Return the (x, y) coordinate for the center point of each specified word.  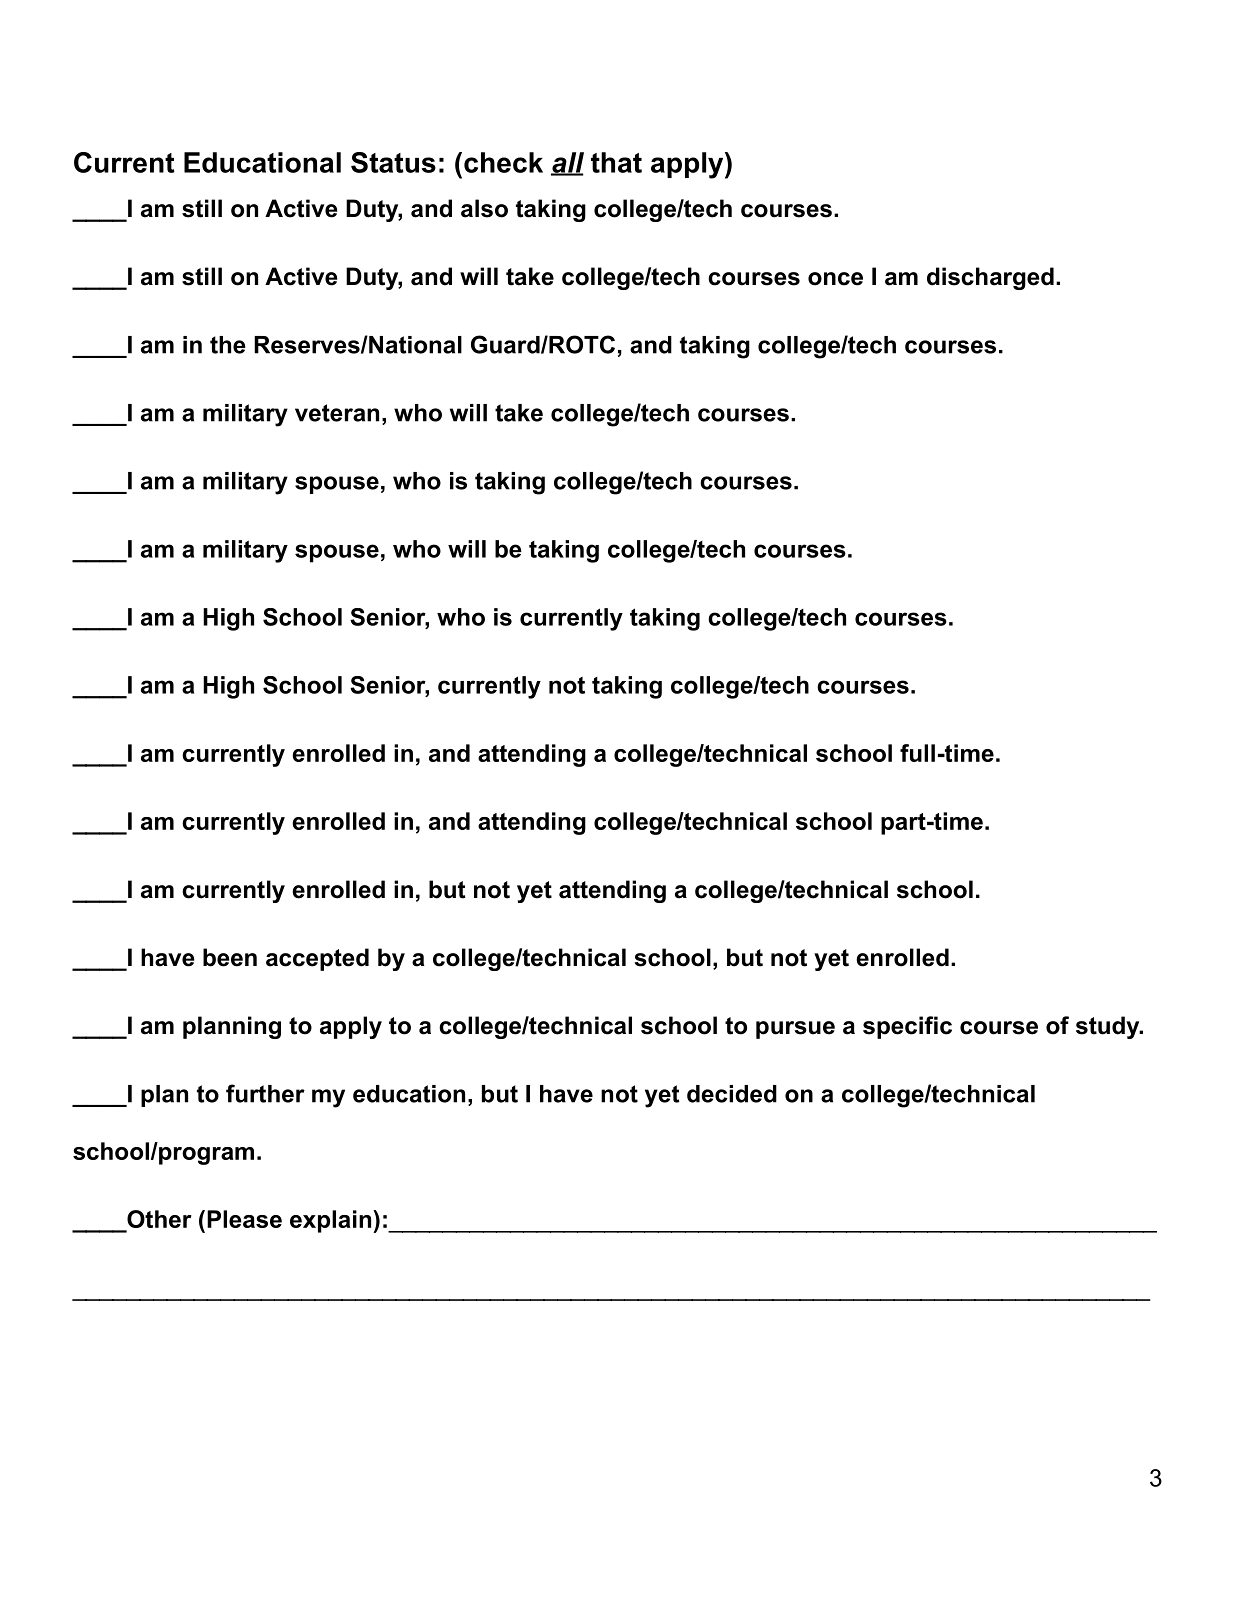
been (230, 957)
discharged (990, 278)
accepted (317, 959)
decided (732, 1094)
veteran (337, 413)
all (567, 163)
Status (393, 162)
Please (244, 1219)
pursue (795, 1030)
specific (907, 1027)
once (835, 279)
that (616, 162)
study (1108, 1027)
